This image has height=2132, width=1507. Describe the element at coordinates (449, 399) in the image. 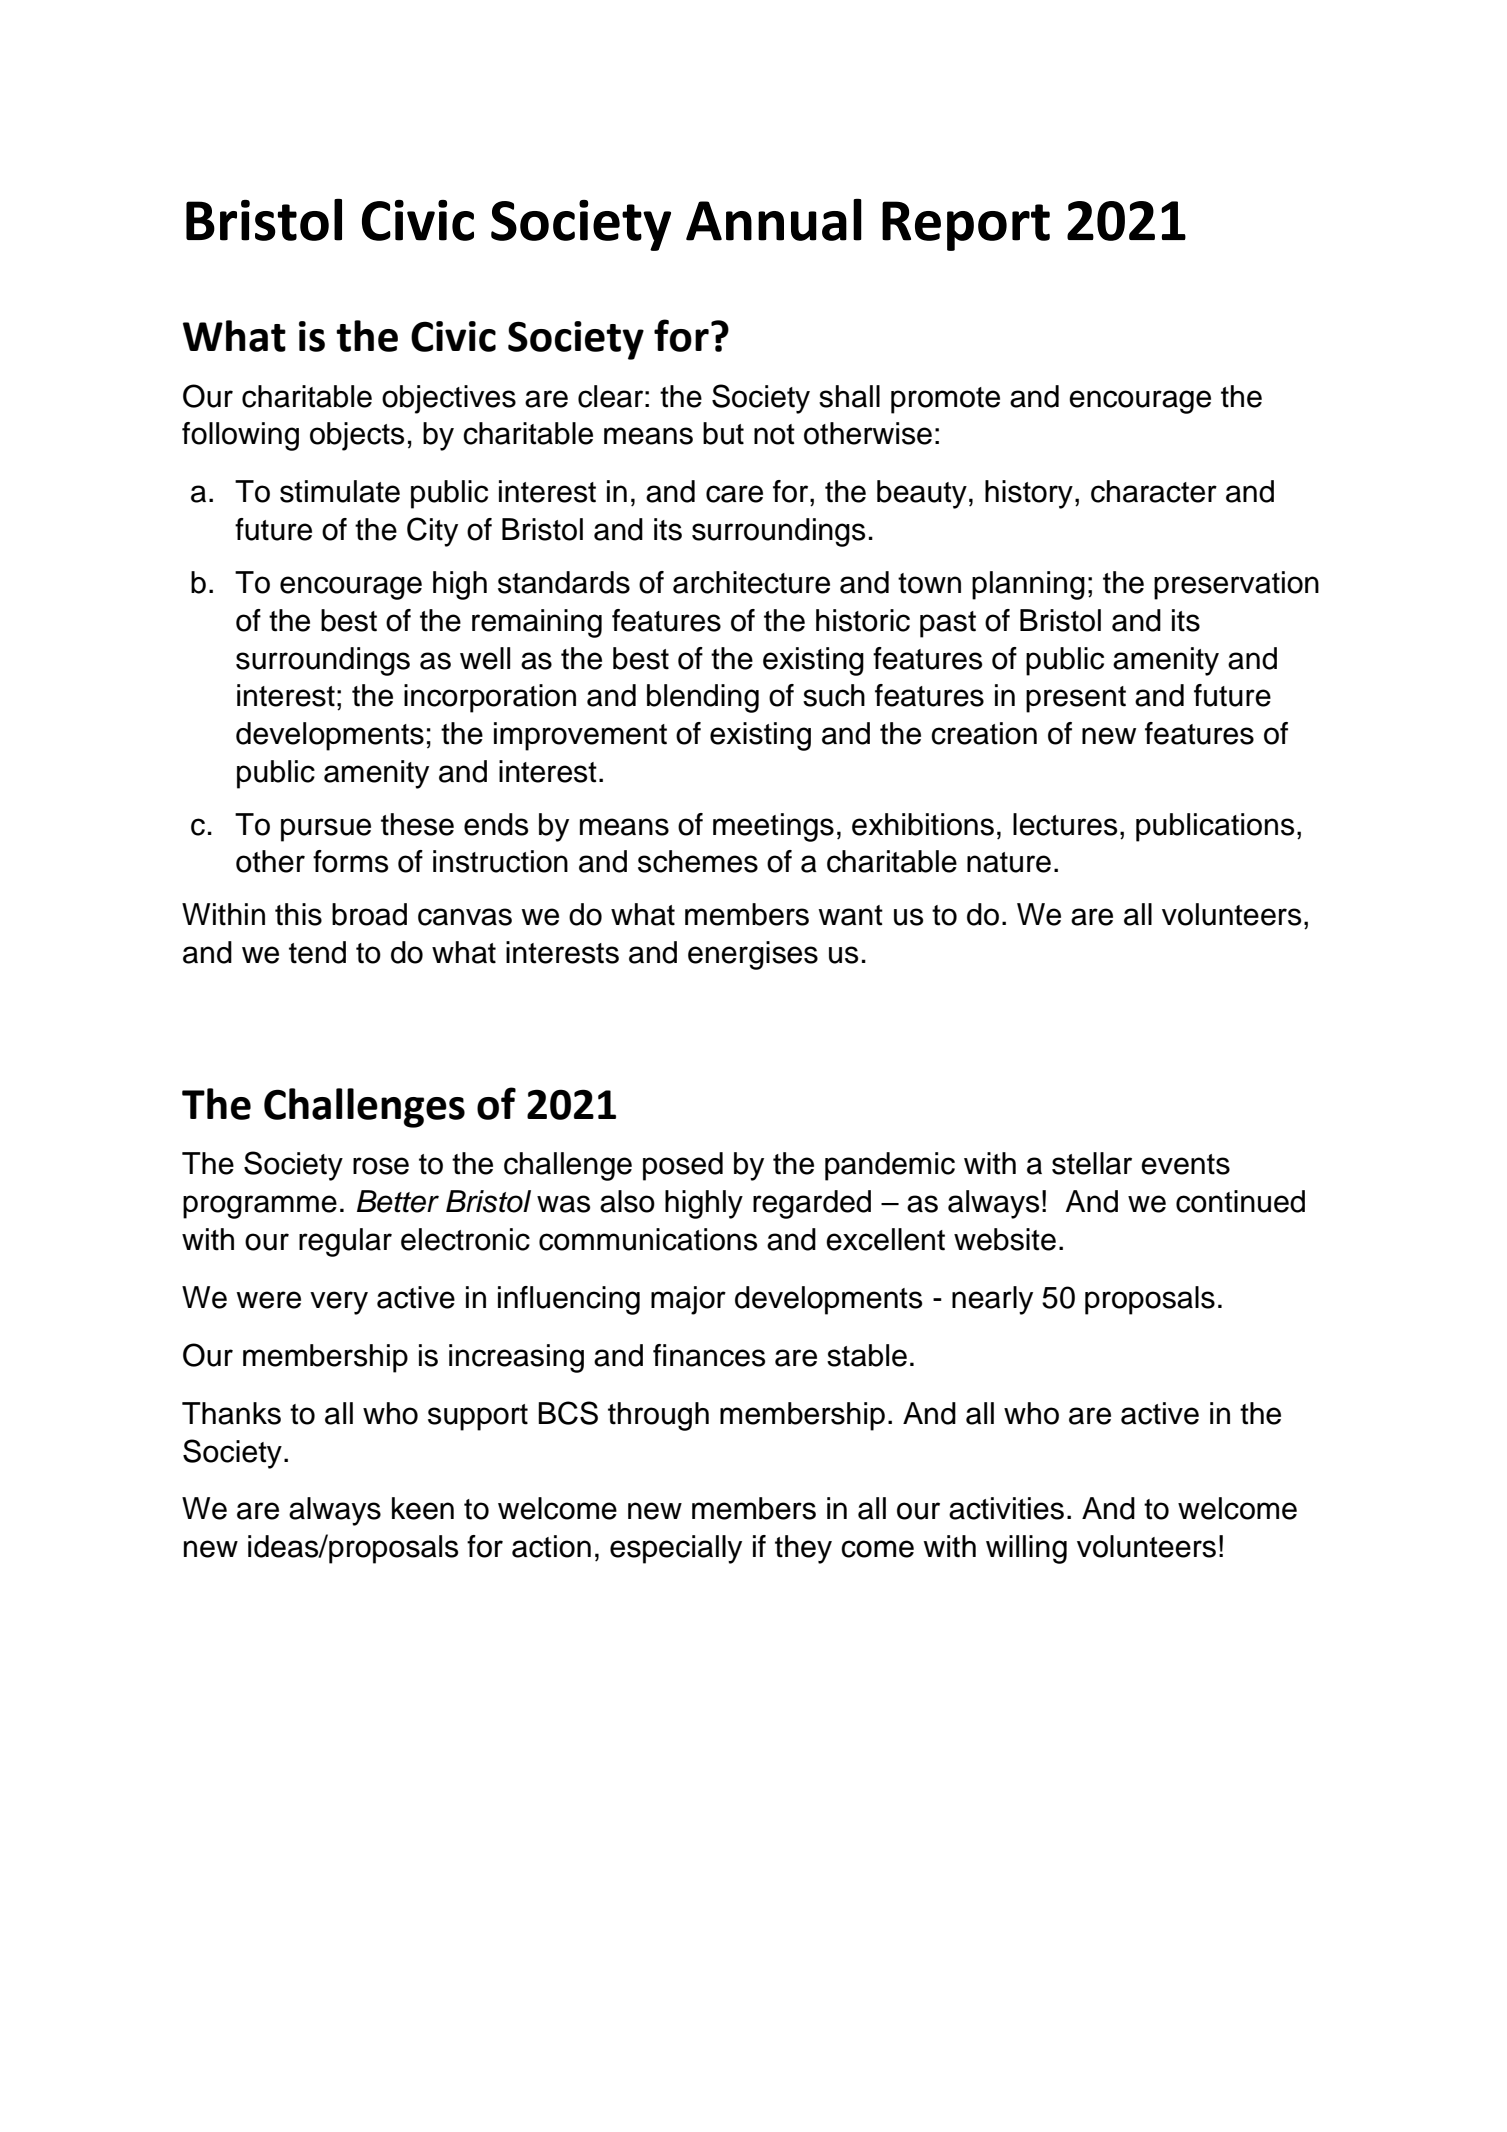

I see `objectives` at that location.
